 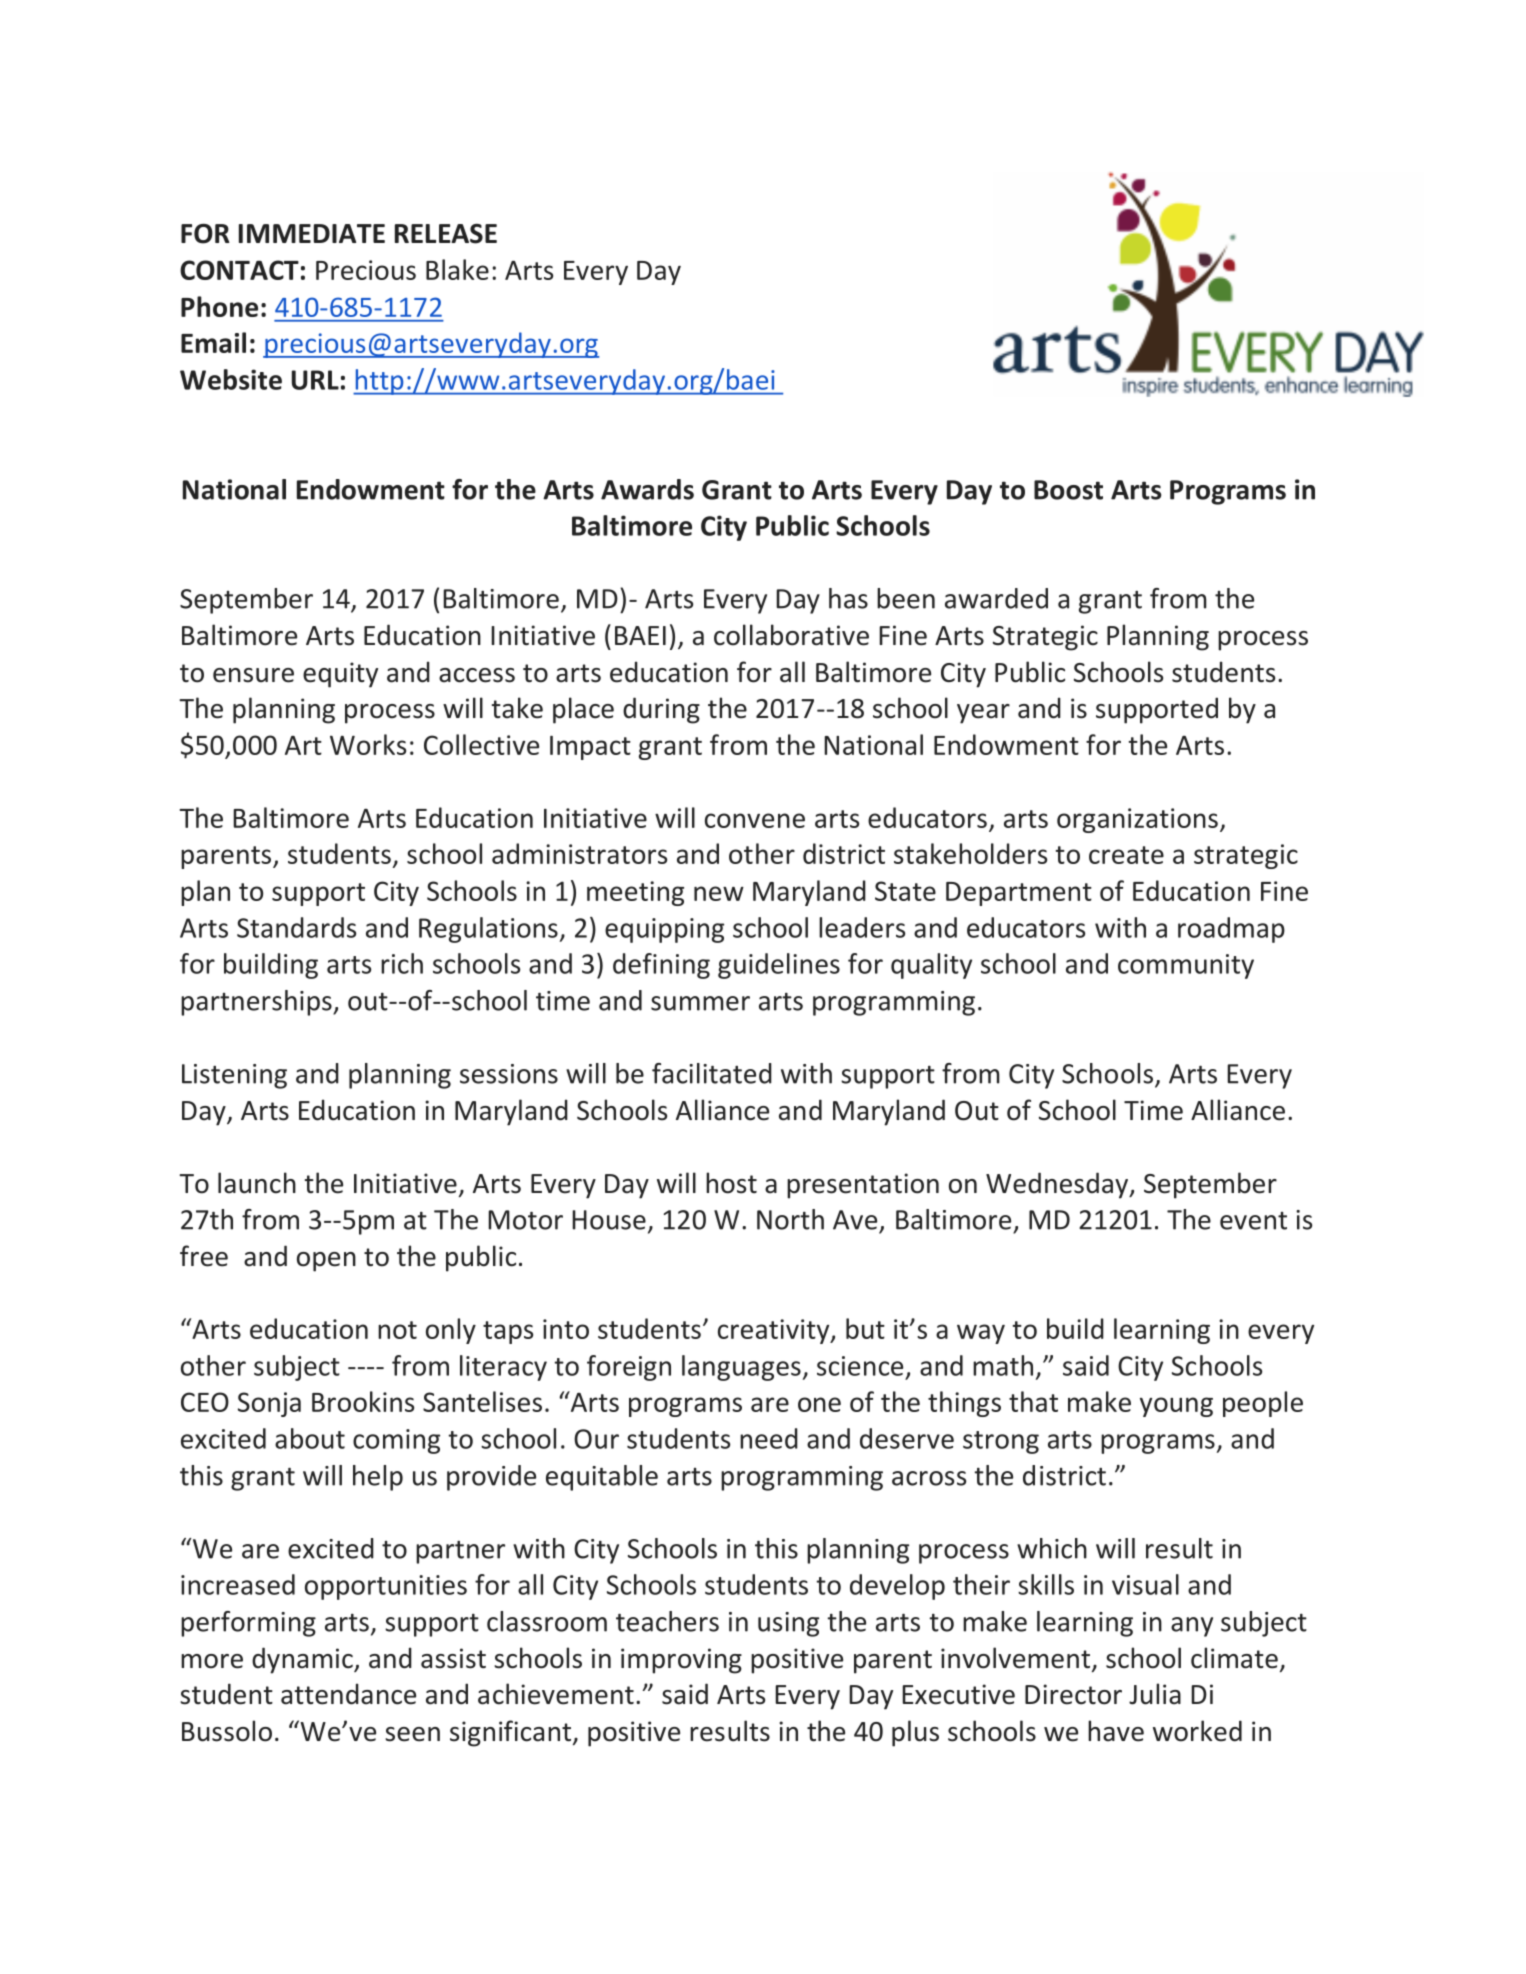 I want to click on Julia, so click(x=1155, y=1694).
